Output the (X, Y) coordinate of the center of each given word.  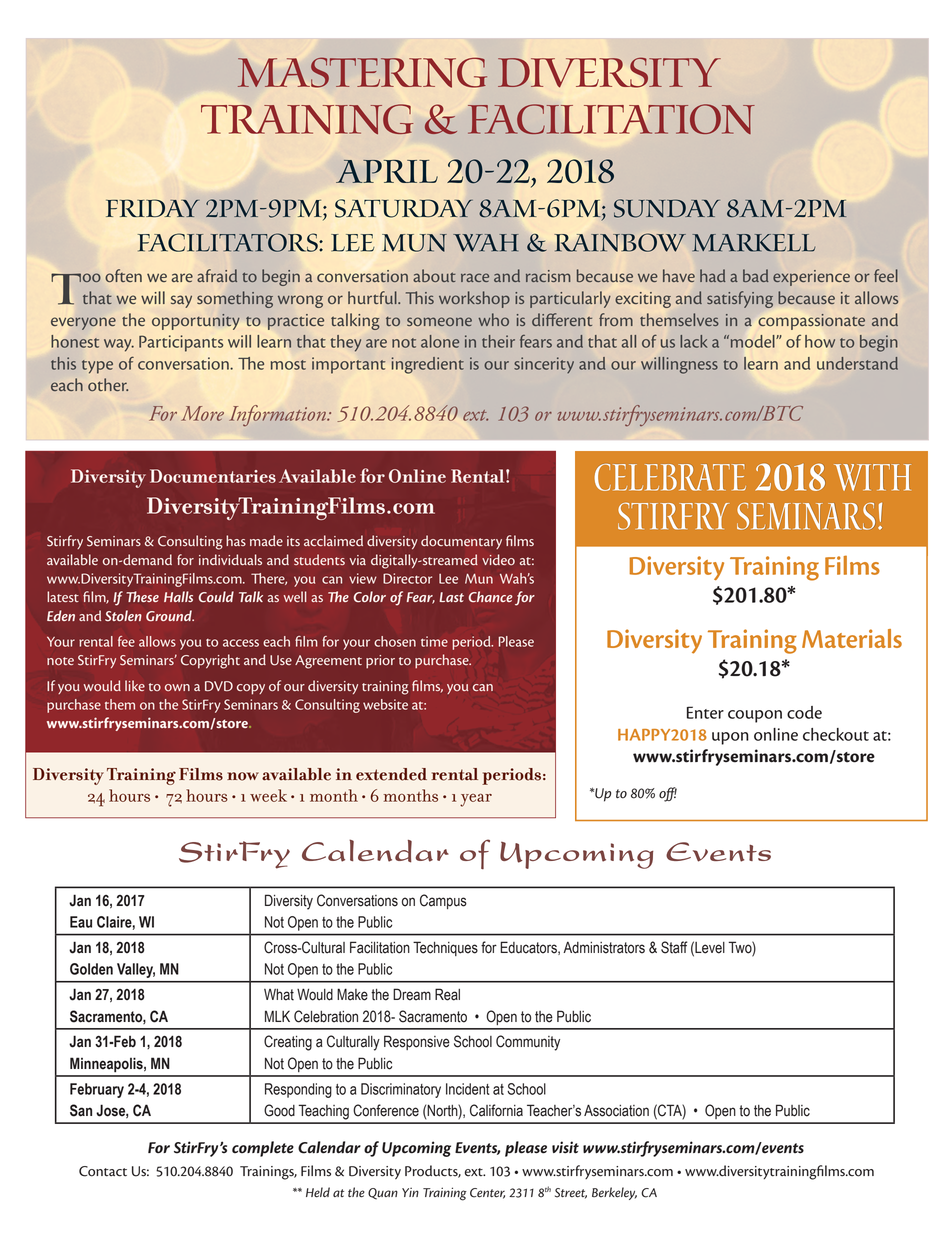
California (496, 1110)
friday (153, 208)
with (872, 477)
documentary (461, 542)
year (476, 800)
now (243, 776)
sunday (667, 208)
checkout (836, 734)
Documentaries (213, 476)
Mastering (362, 72)
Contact (103, 1171)
